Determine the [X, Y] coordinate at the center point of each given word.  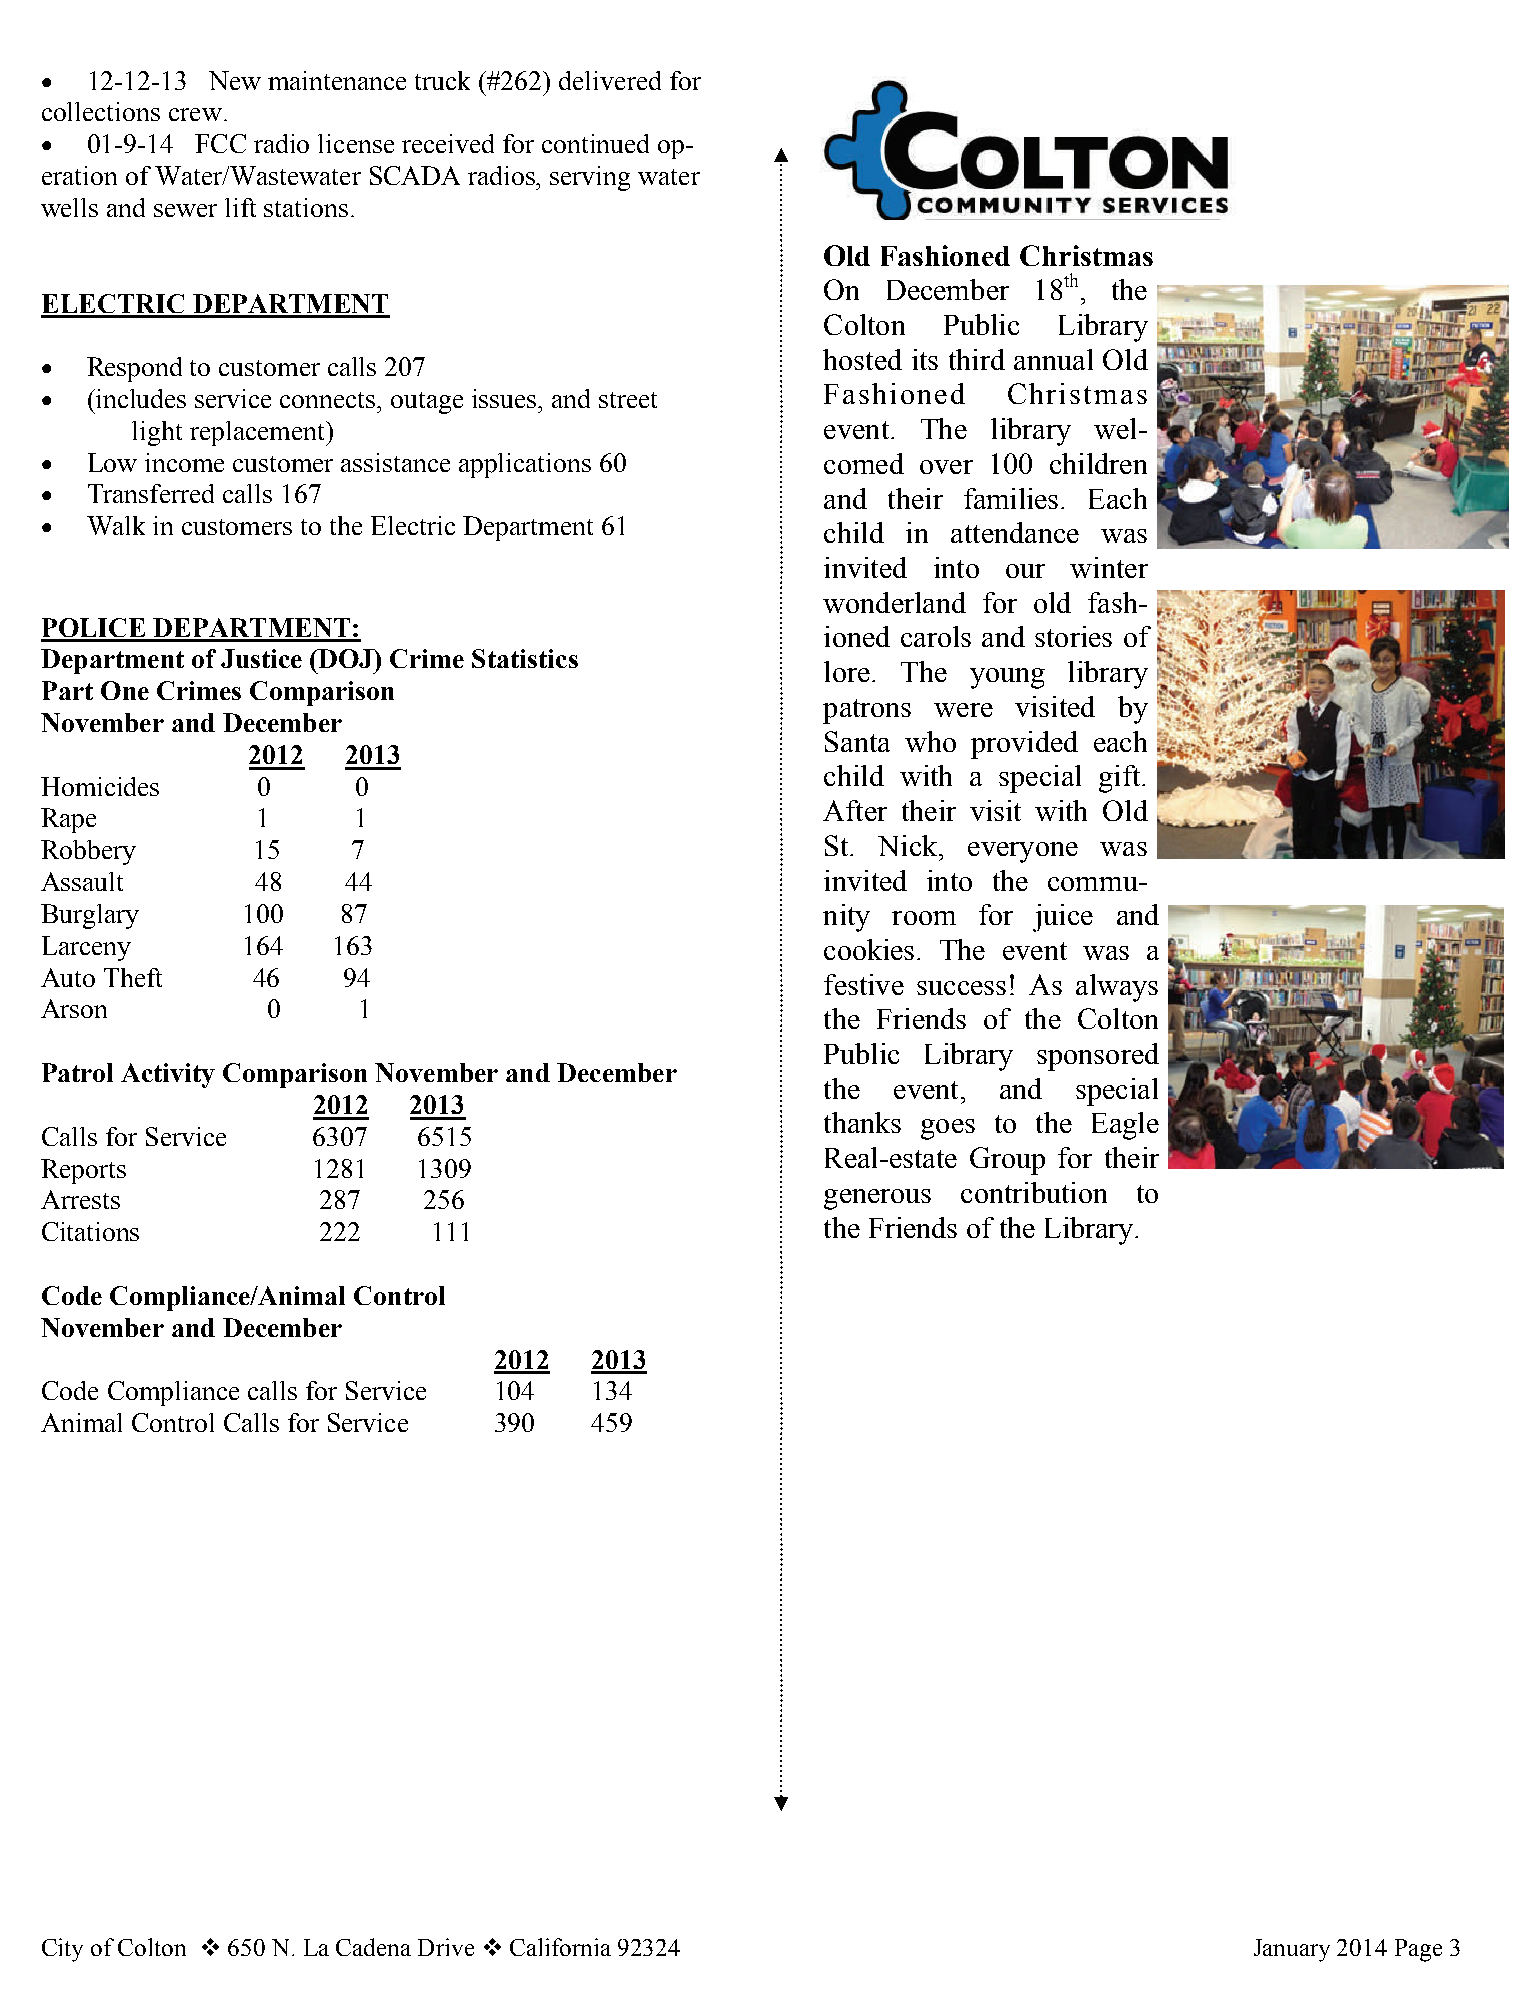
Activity [168, 1075]
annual [1053, 359]
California [560, 1947]
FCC [220, 143]
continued [595, 143]
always [1117, 988]
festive [864, 984]
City [62, 1950]
